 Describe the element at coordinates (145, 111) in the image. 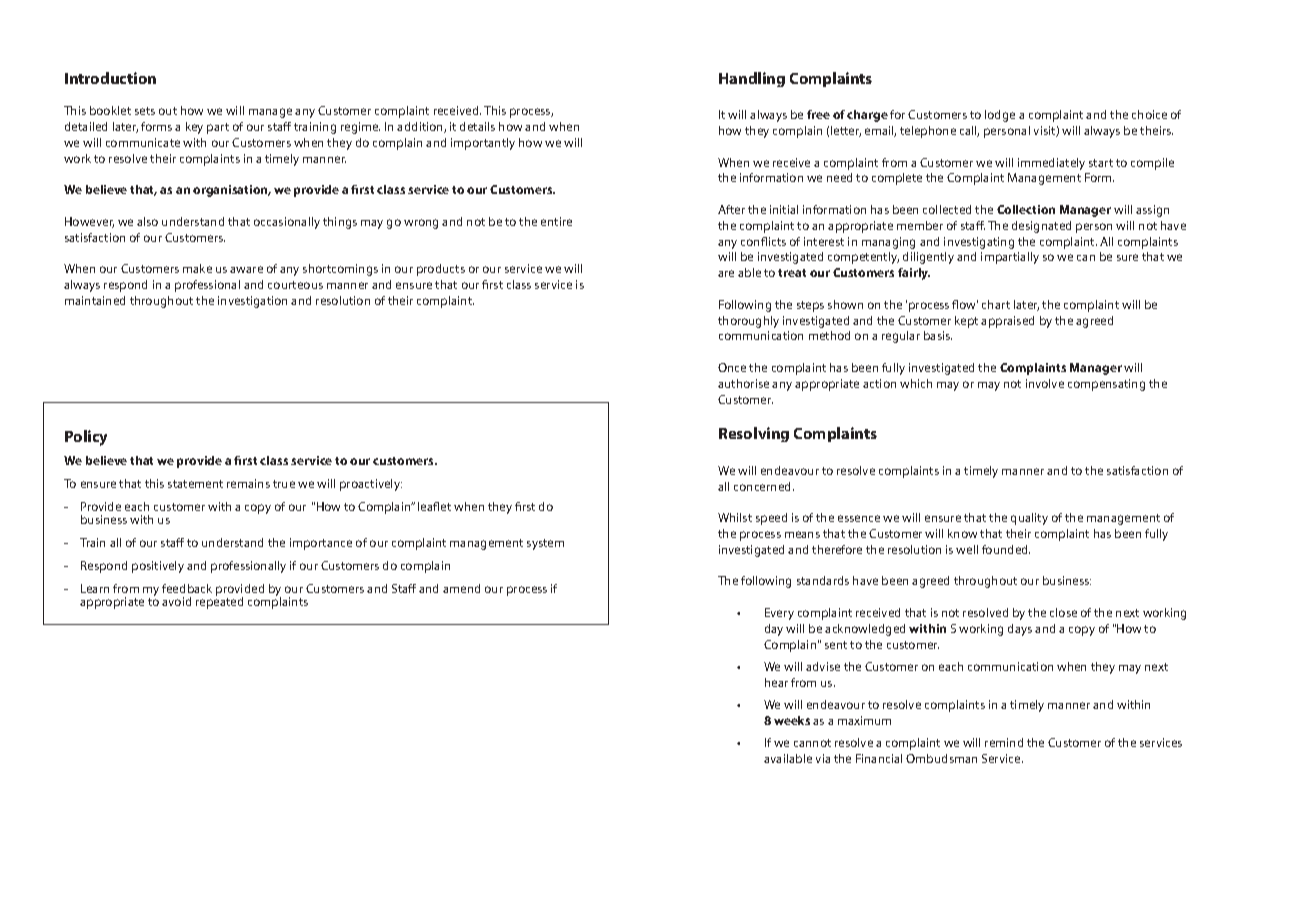

I see `sets` at that location.
